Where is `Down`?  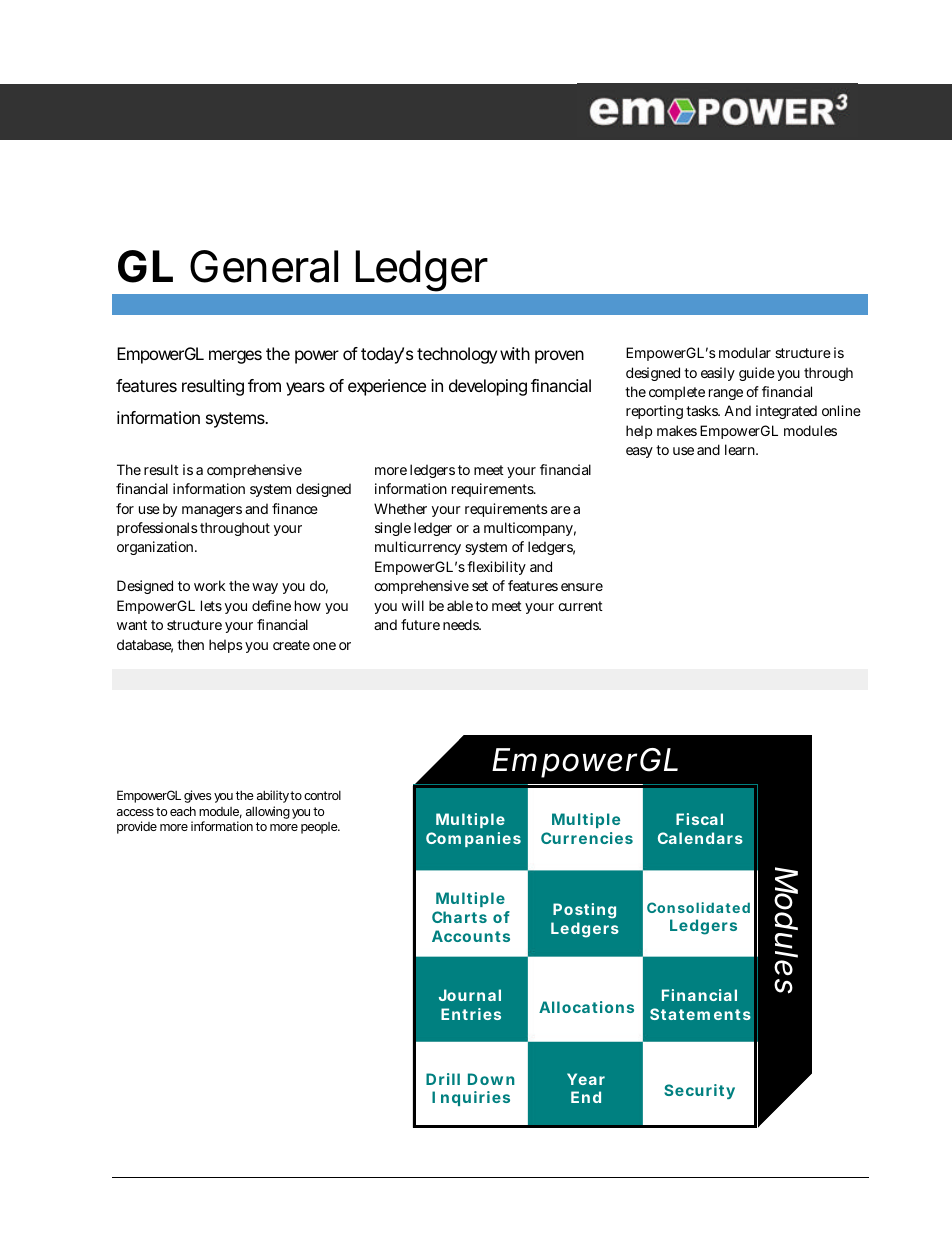
Down is located at coordinates (491, 1079).
